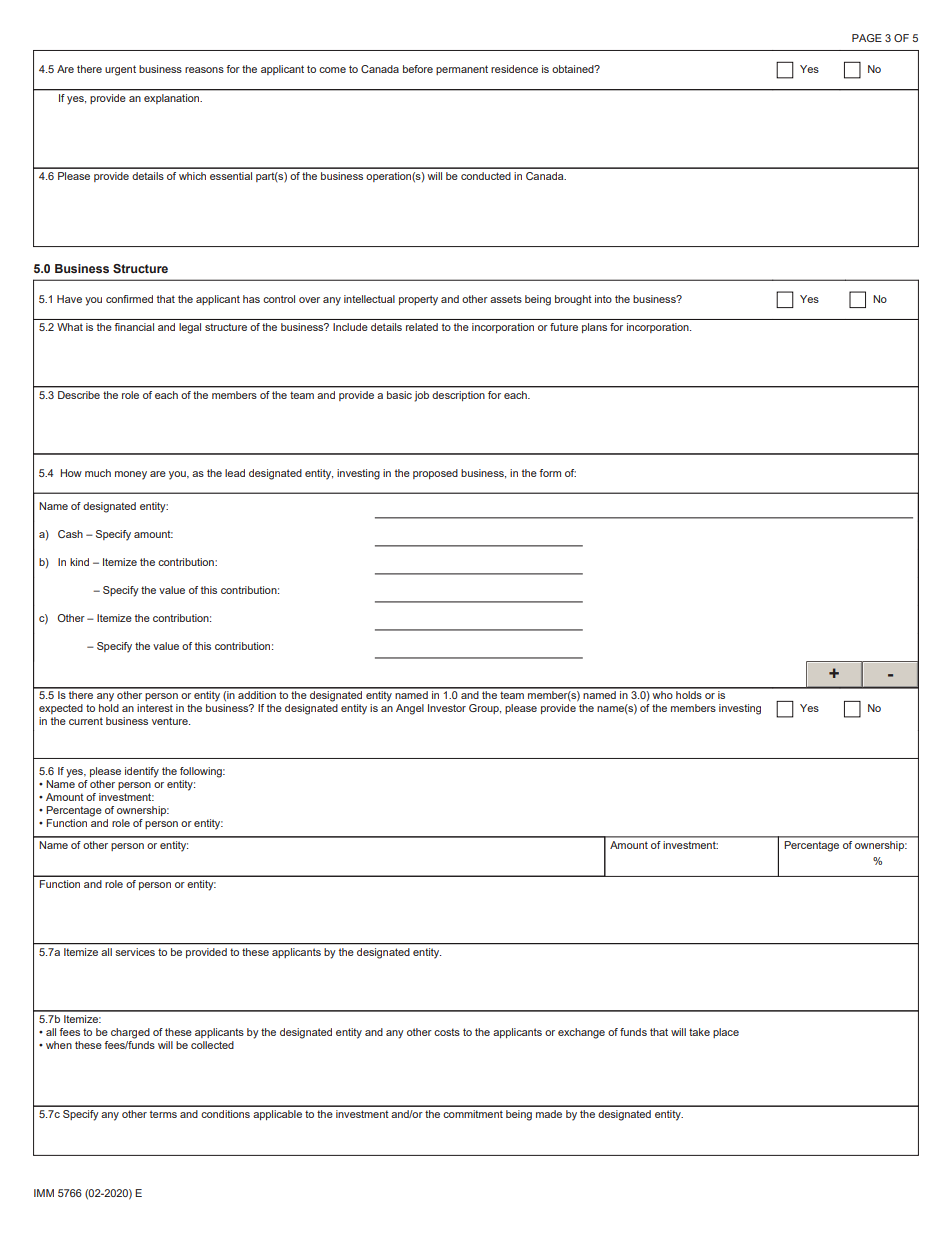 This image has height=1233, width=952. Describe the element at coordinates (135, 952) in the image. I see `services` at that location.
